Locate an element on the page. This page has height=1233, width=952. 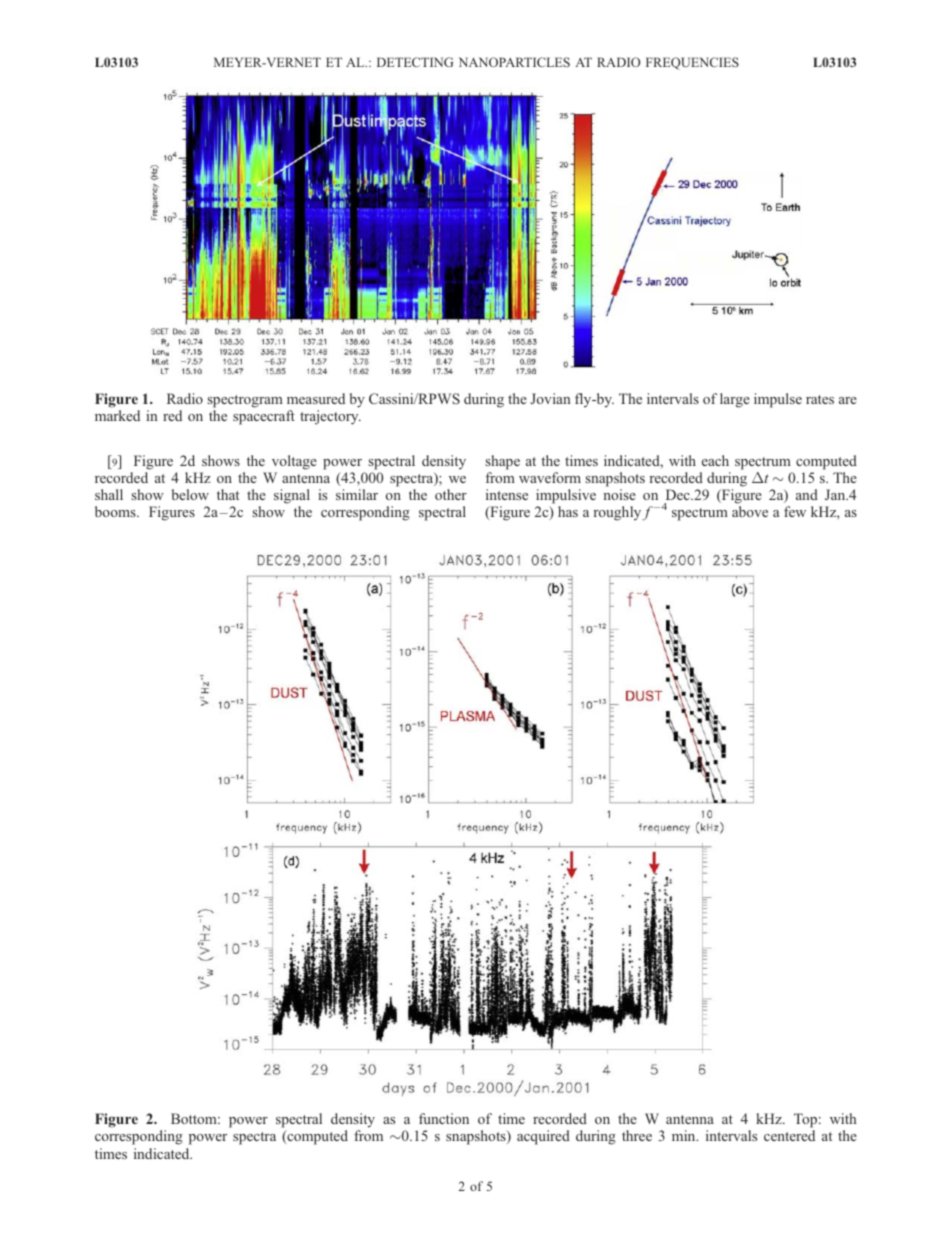
spectrogram is located at coordinates (245, 401).
